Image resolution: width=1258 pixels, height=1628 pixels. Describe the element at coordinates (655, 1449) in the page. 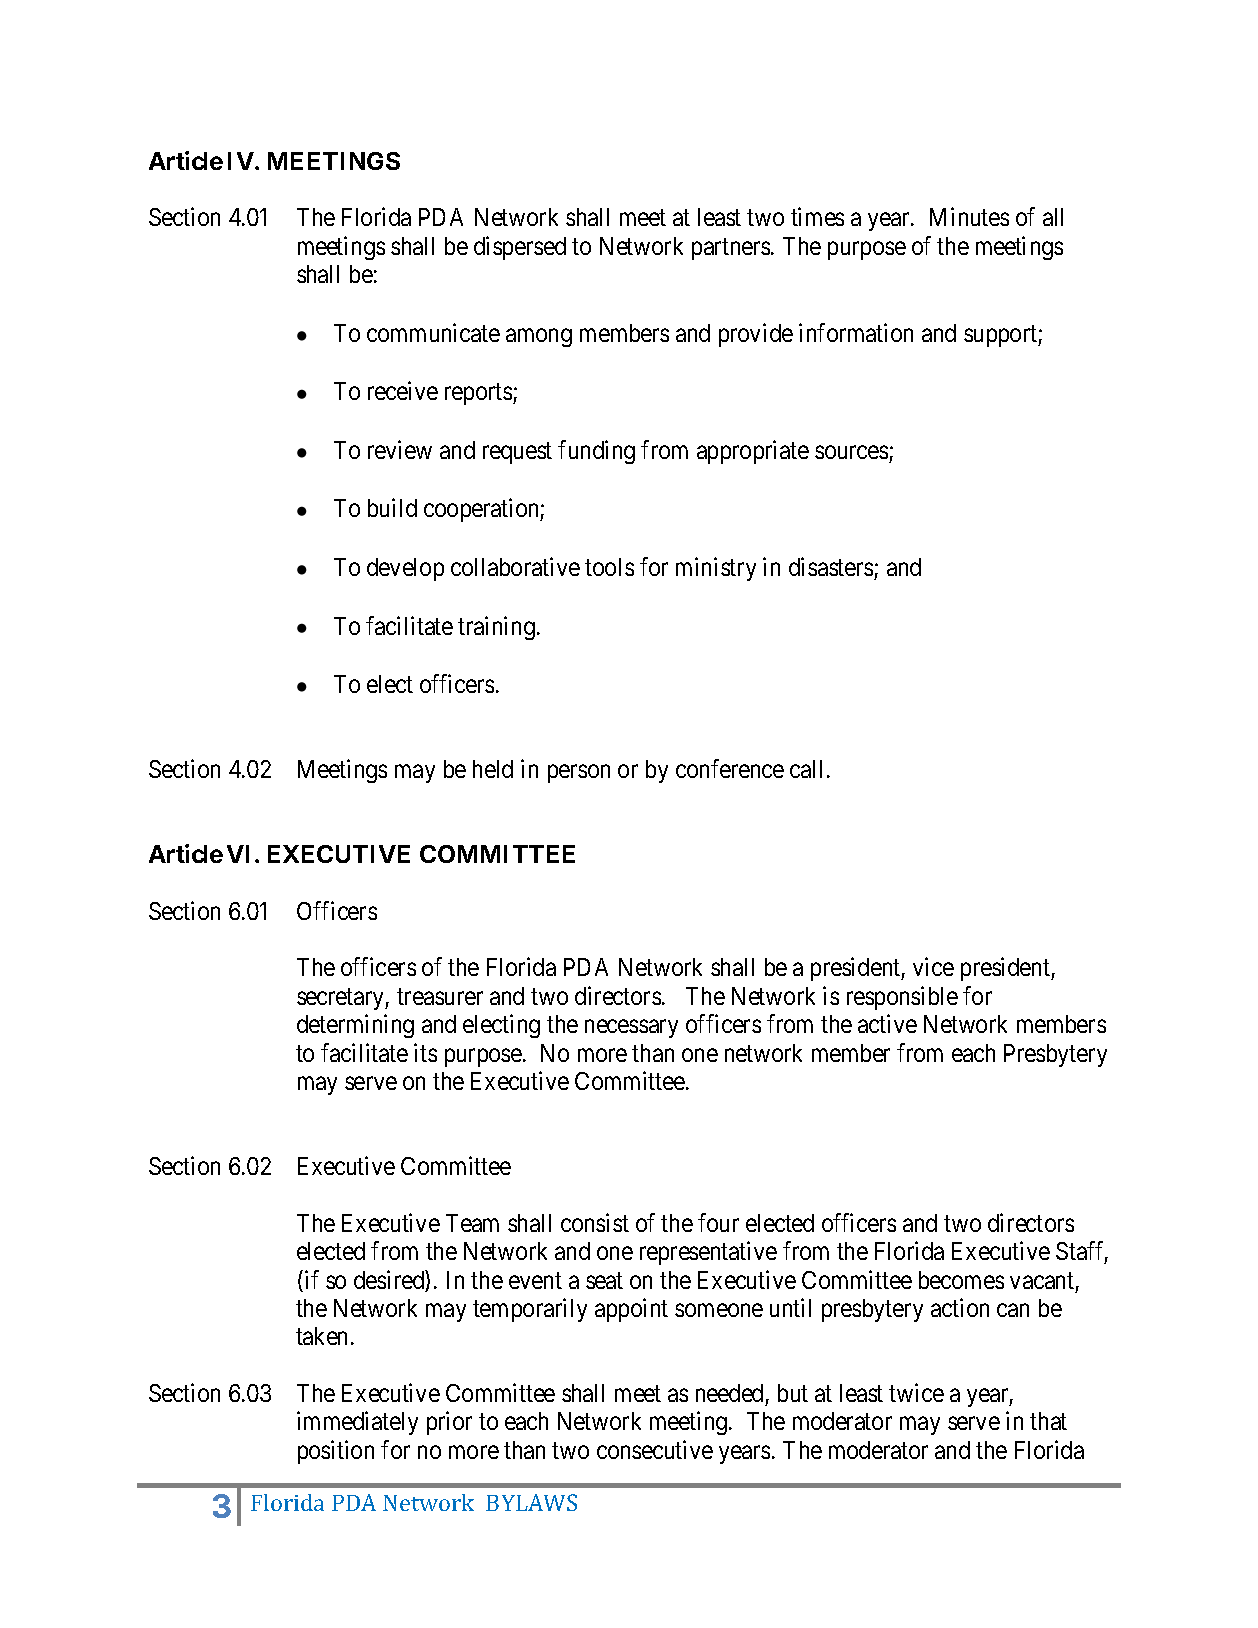

I see `consecutive` at that location.
